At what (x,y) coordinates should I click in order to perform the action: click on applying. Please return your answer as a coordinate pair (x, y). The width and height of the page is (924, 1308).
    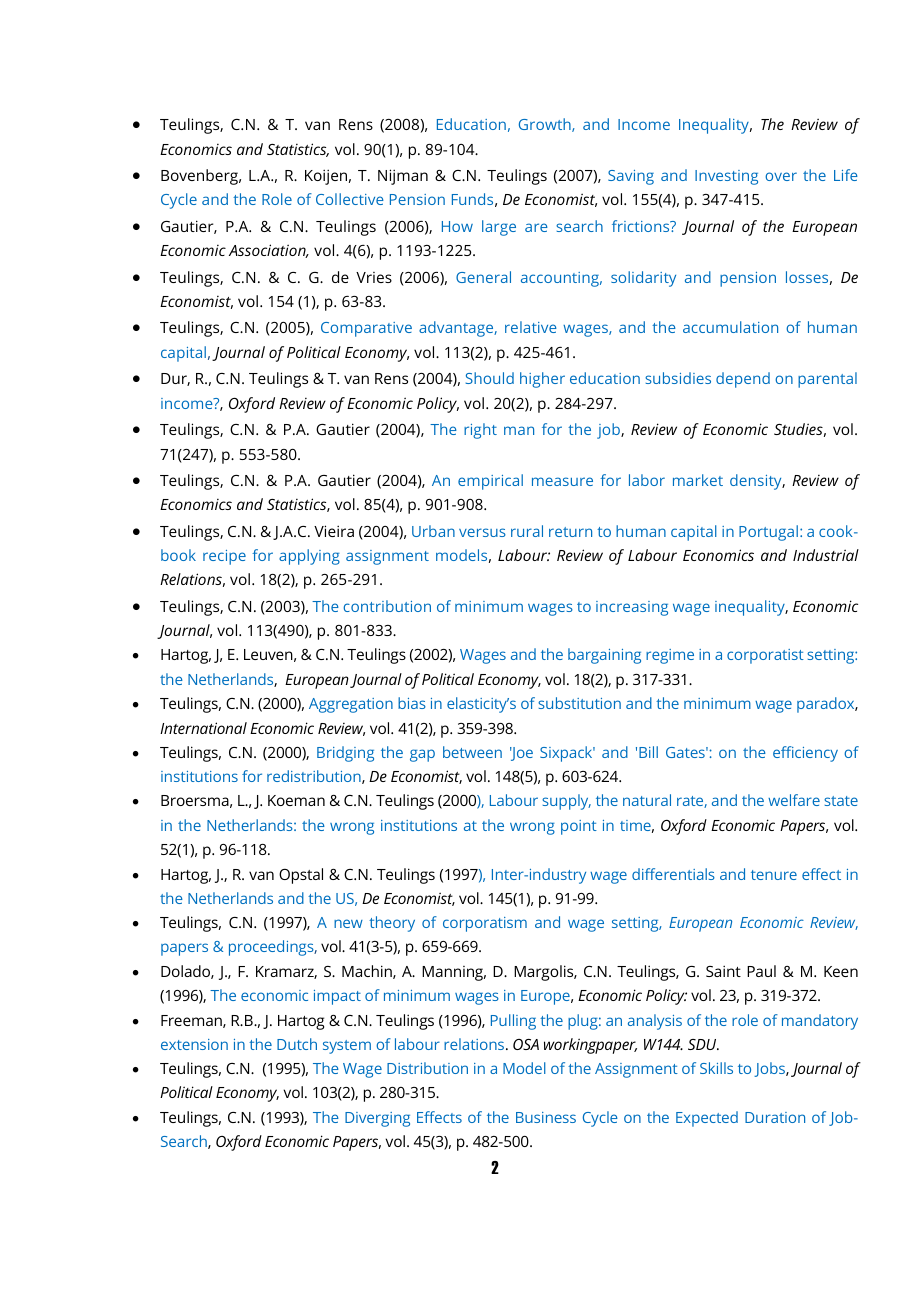
    Looking at the image, I should click on (309, 557).
